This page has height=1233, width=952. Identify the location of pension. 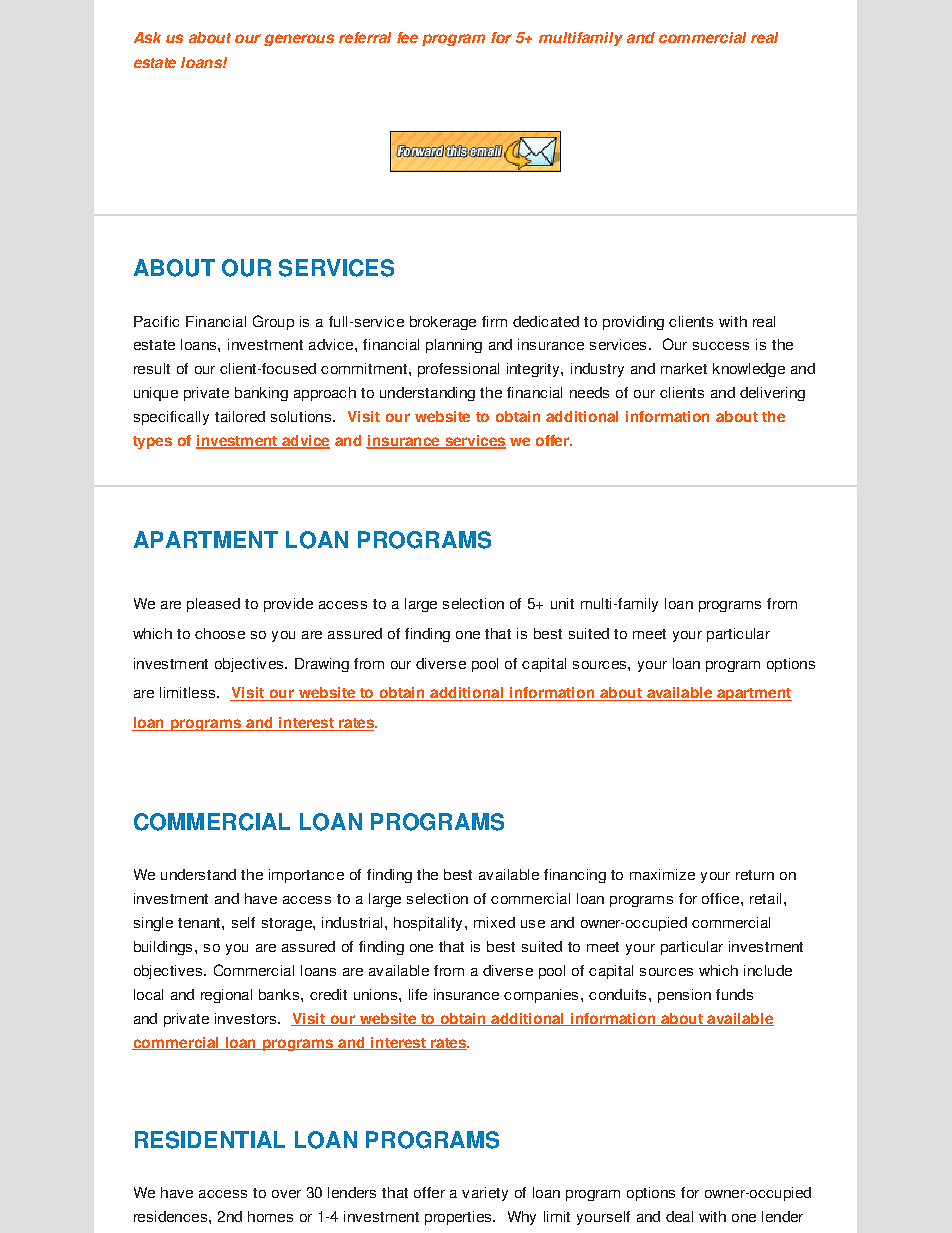
(684, 996).
